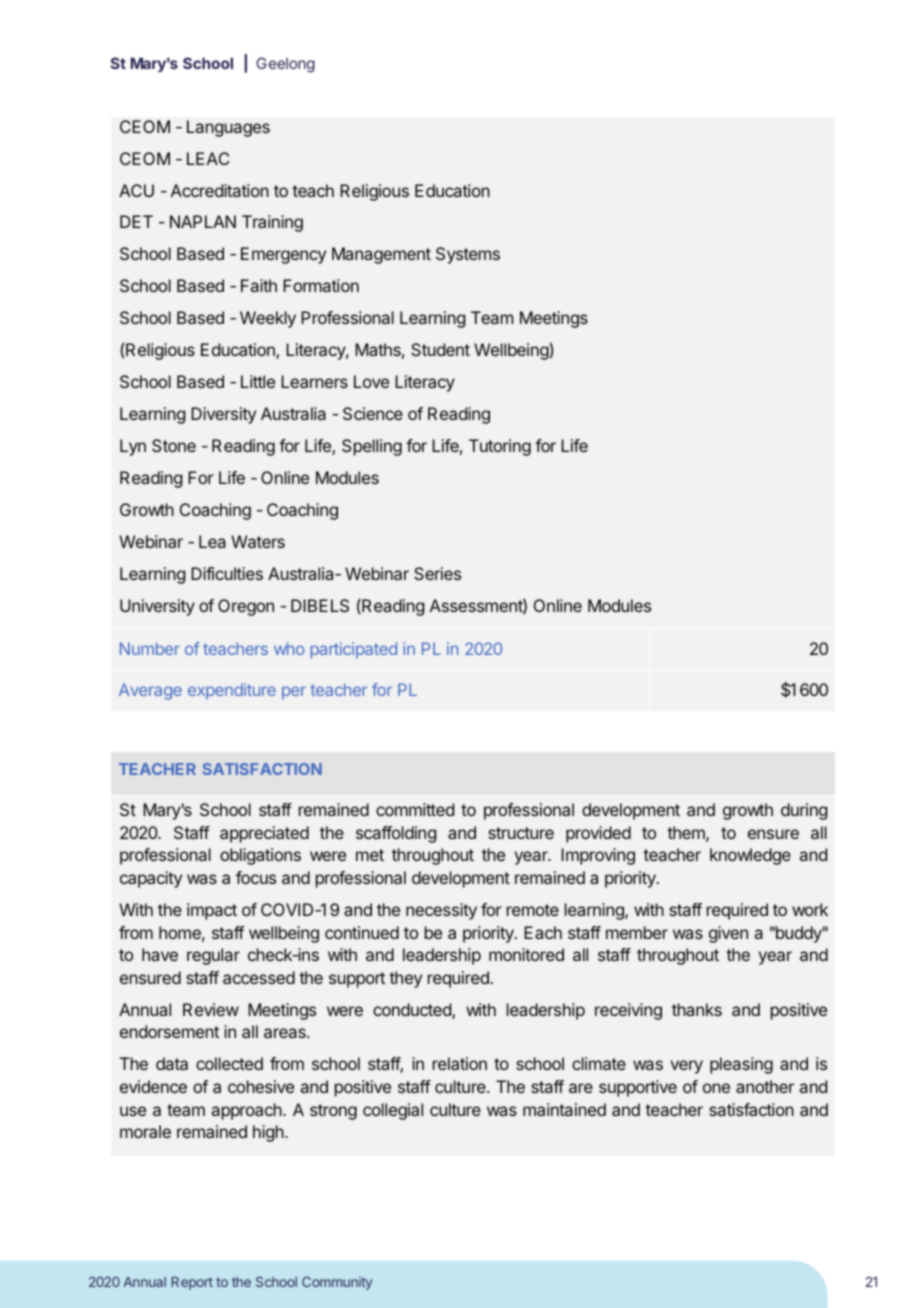 The height and width of the page is (1308, 924). What do you see at coordinates (232, 691) in the page?
I see `expenditure` at bounding box center [232, 691].
